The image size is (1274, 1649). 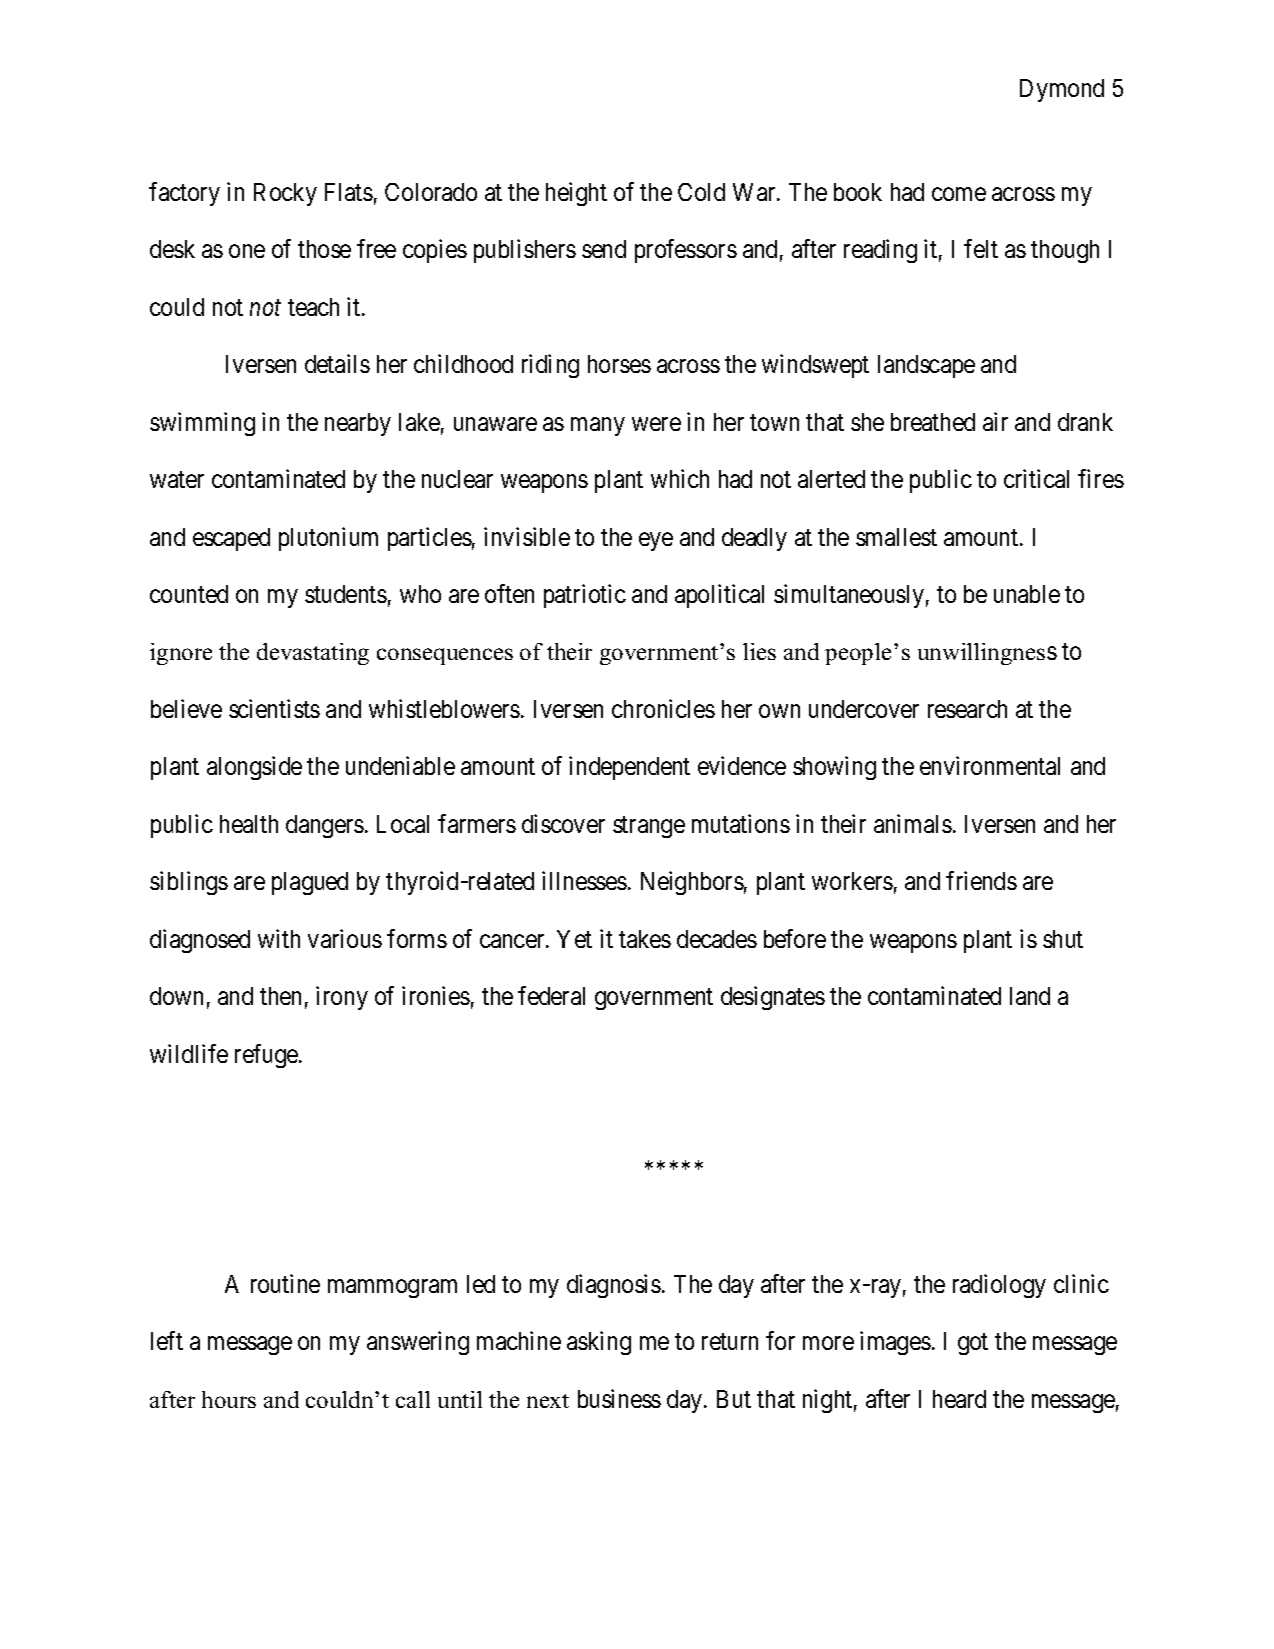 I want to click on asking, so click(x=599, y=1343).
